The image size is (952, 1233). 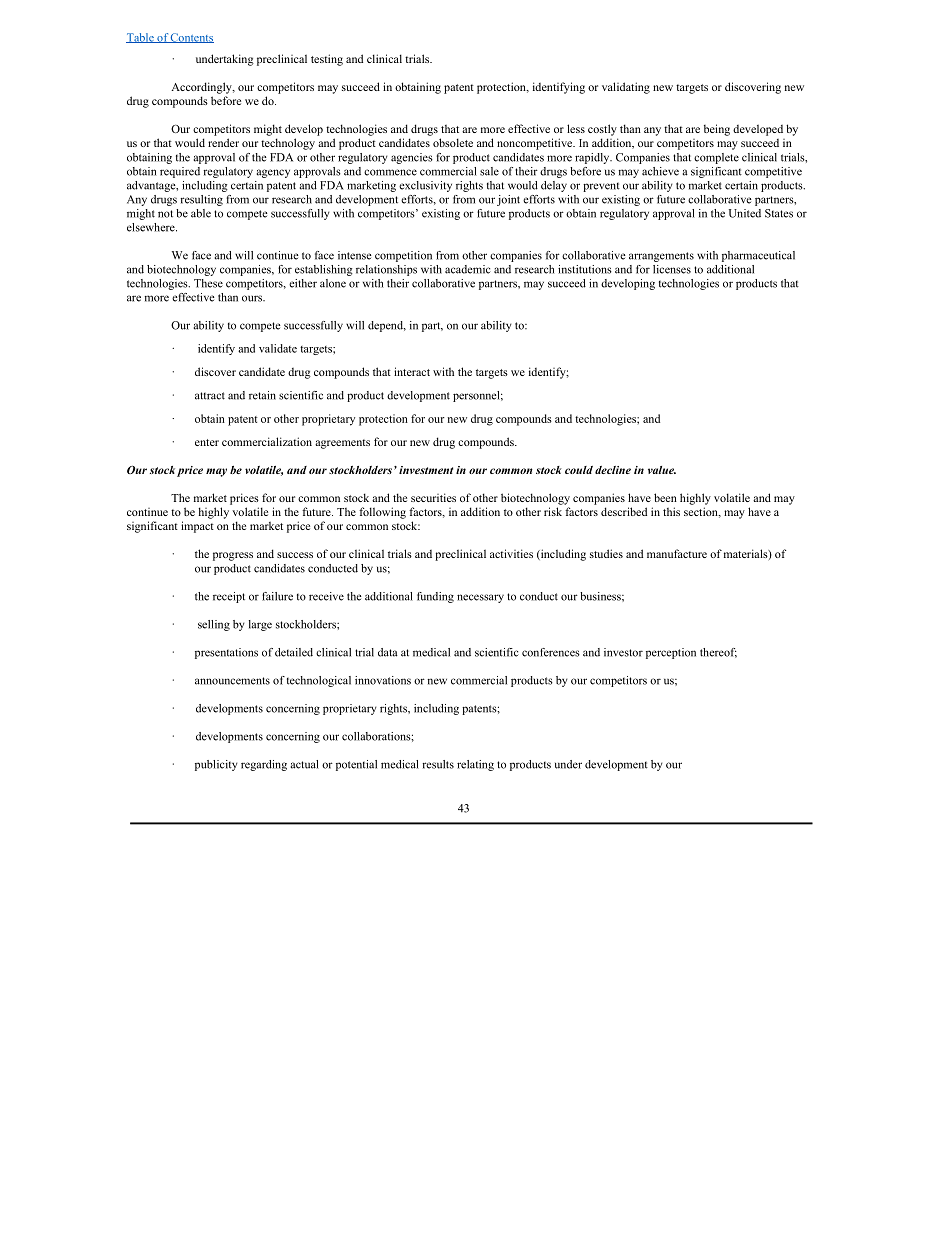 What do you see at coordinates (412, 371) in the image?
I see `interact` at bounding box center [412, 371].
